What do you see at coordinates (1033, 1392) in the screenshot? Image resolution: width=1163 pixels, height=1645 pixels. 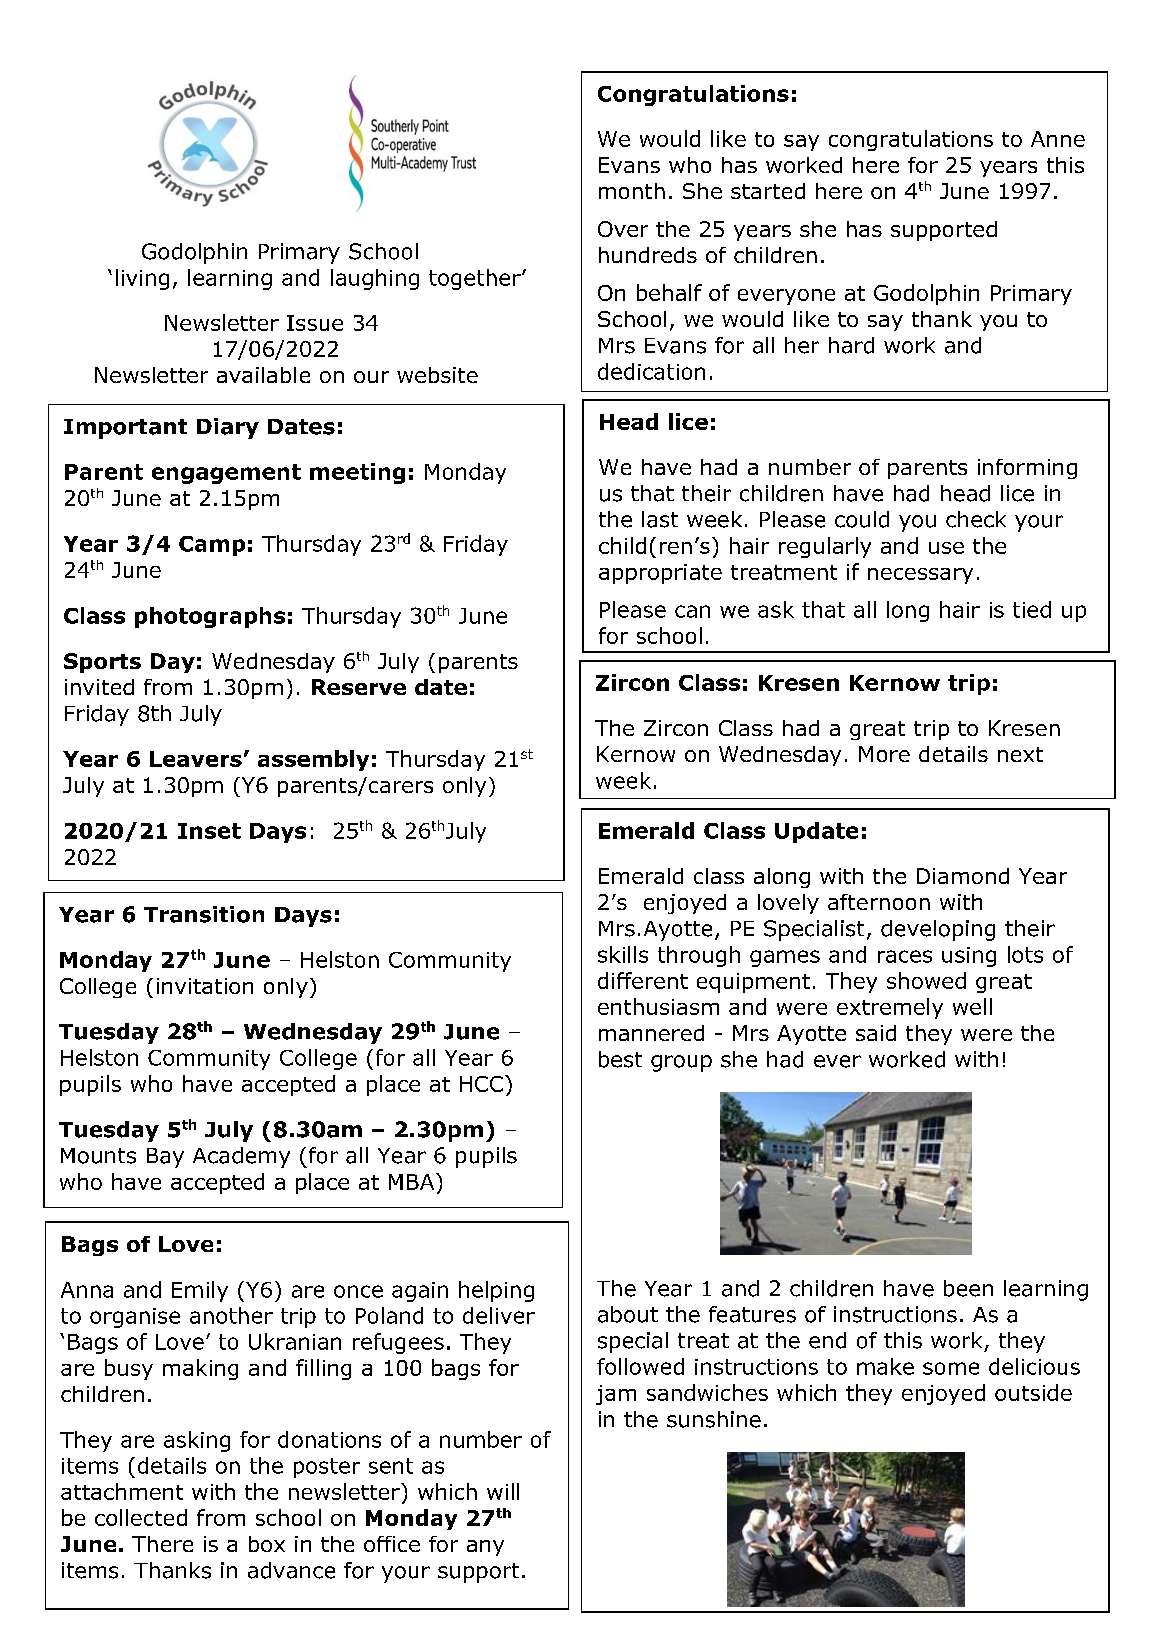 I see `outside` at bounding box center [1033, 1392].
